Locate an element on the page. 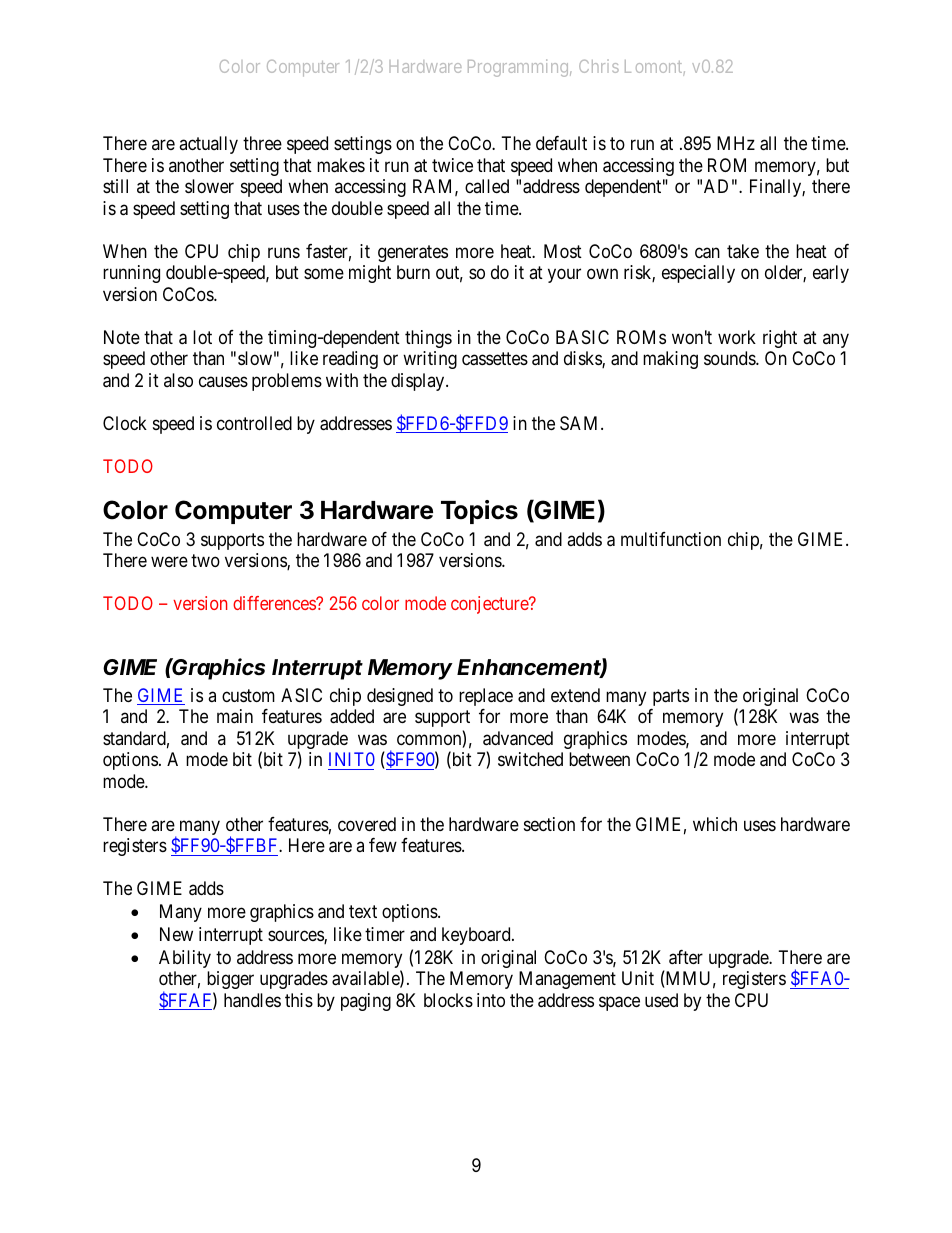 This document has height=1233, width=952. into is located at coordinates (491, 1000).
